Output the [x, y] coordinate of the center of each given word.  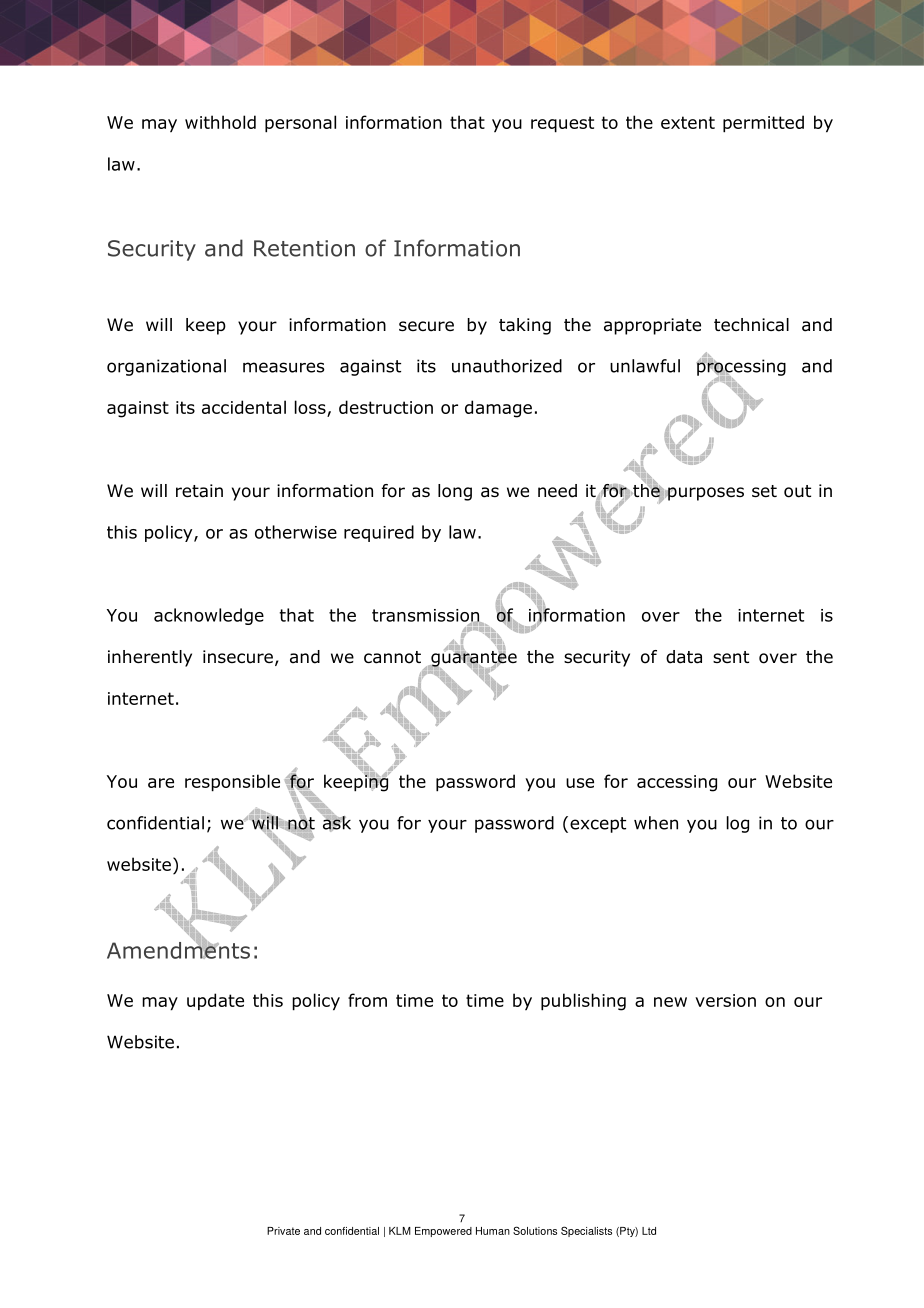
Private [283, 1231]
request [562, 124]
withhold [220, 122]
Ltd [649, 1231]
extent [688, 122]
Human [493, 1231]
